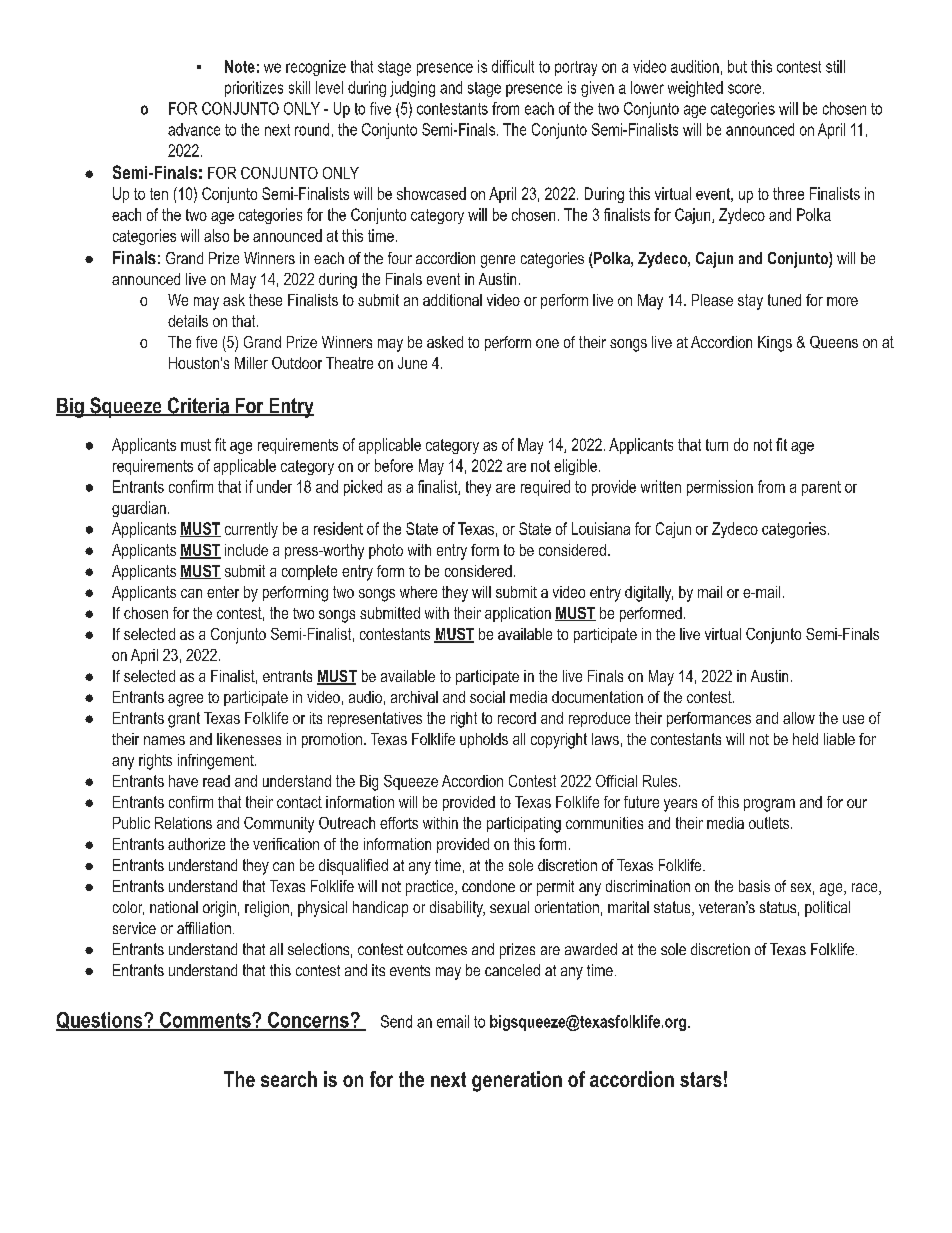  I want to click on advance, so click(194, 129).
